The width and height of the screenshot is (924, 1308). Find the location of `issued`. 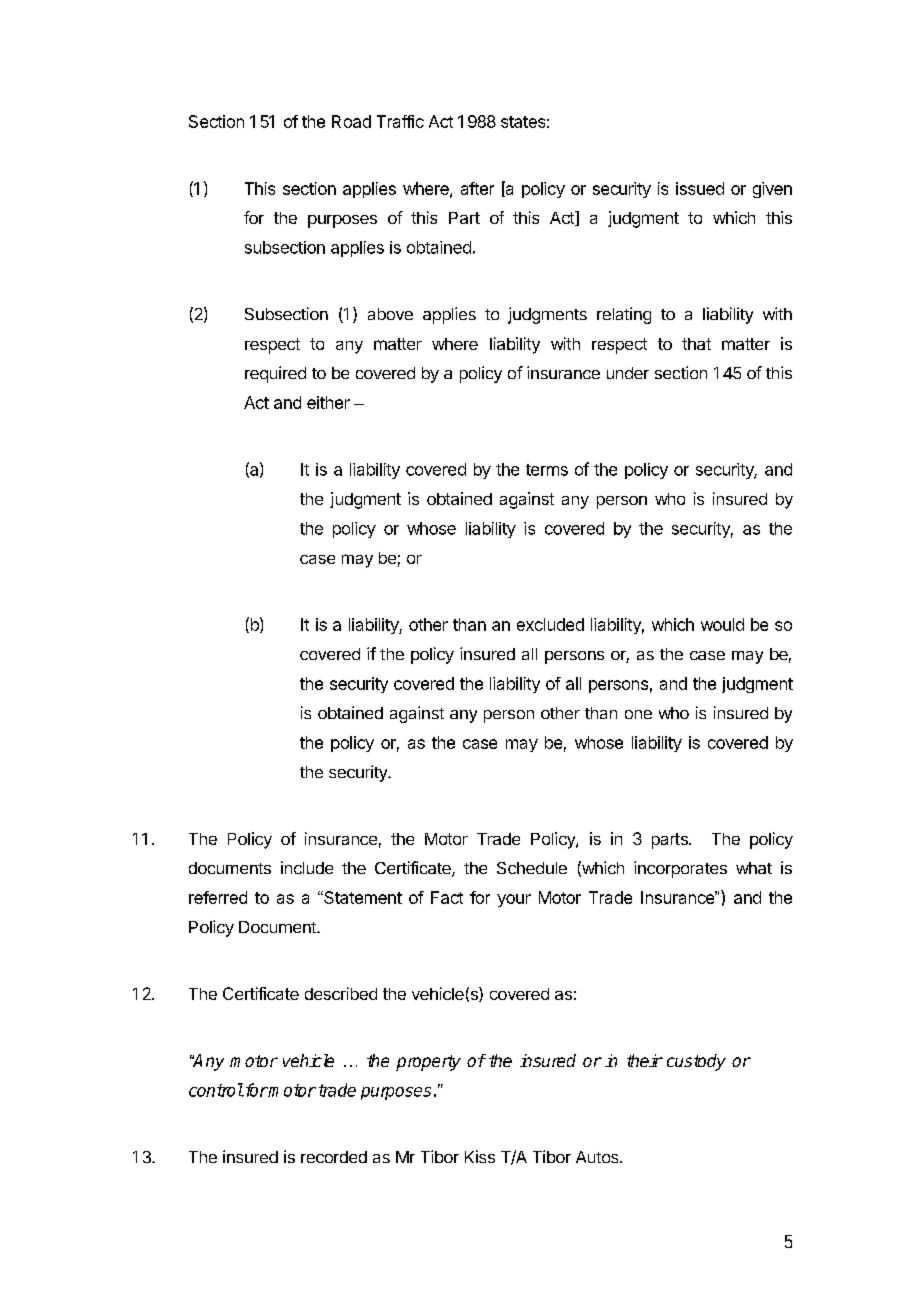

issued is located at coordinates (700, 188).
